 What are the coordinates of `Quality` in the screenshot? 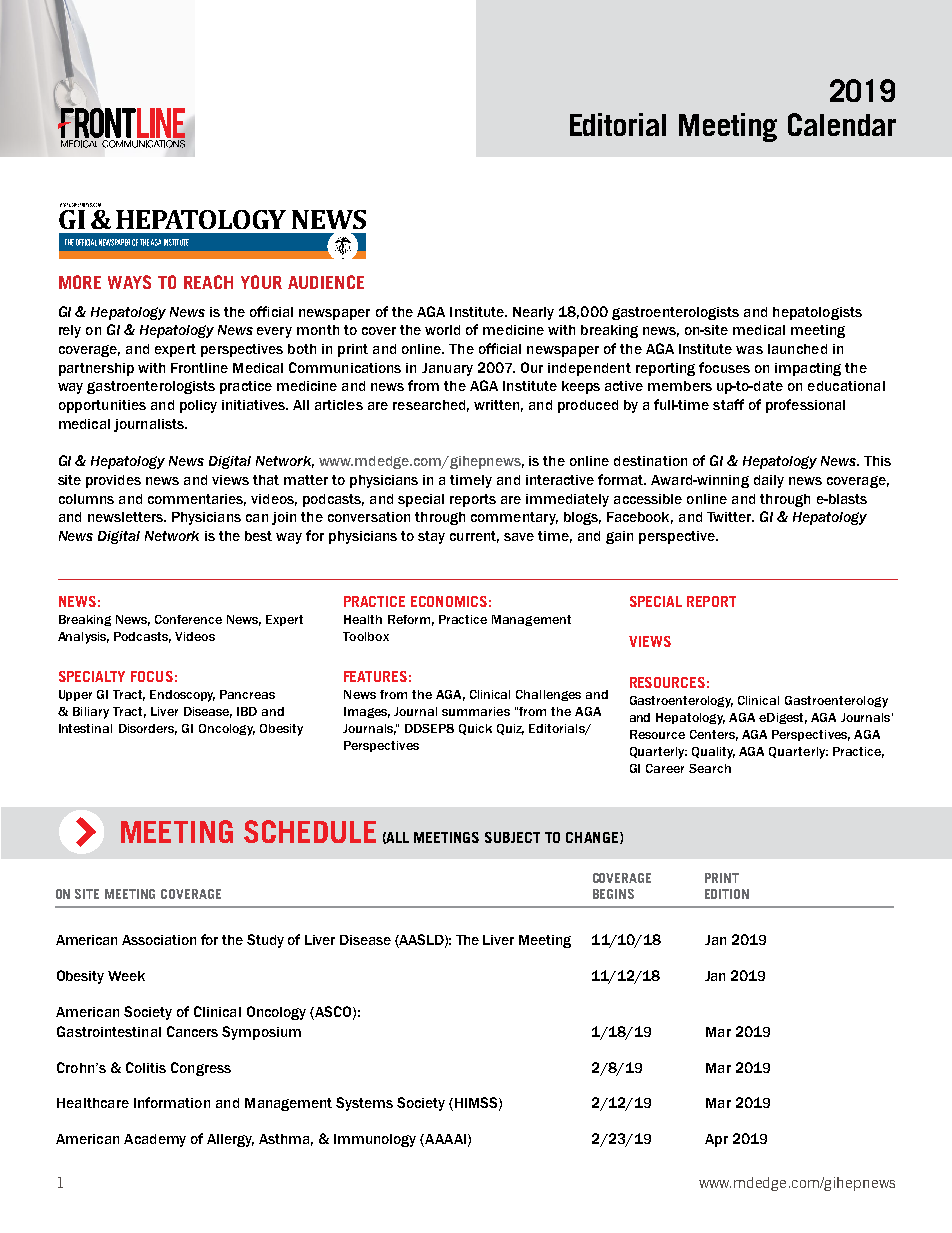 It's located at (713, 753).
